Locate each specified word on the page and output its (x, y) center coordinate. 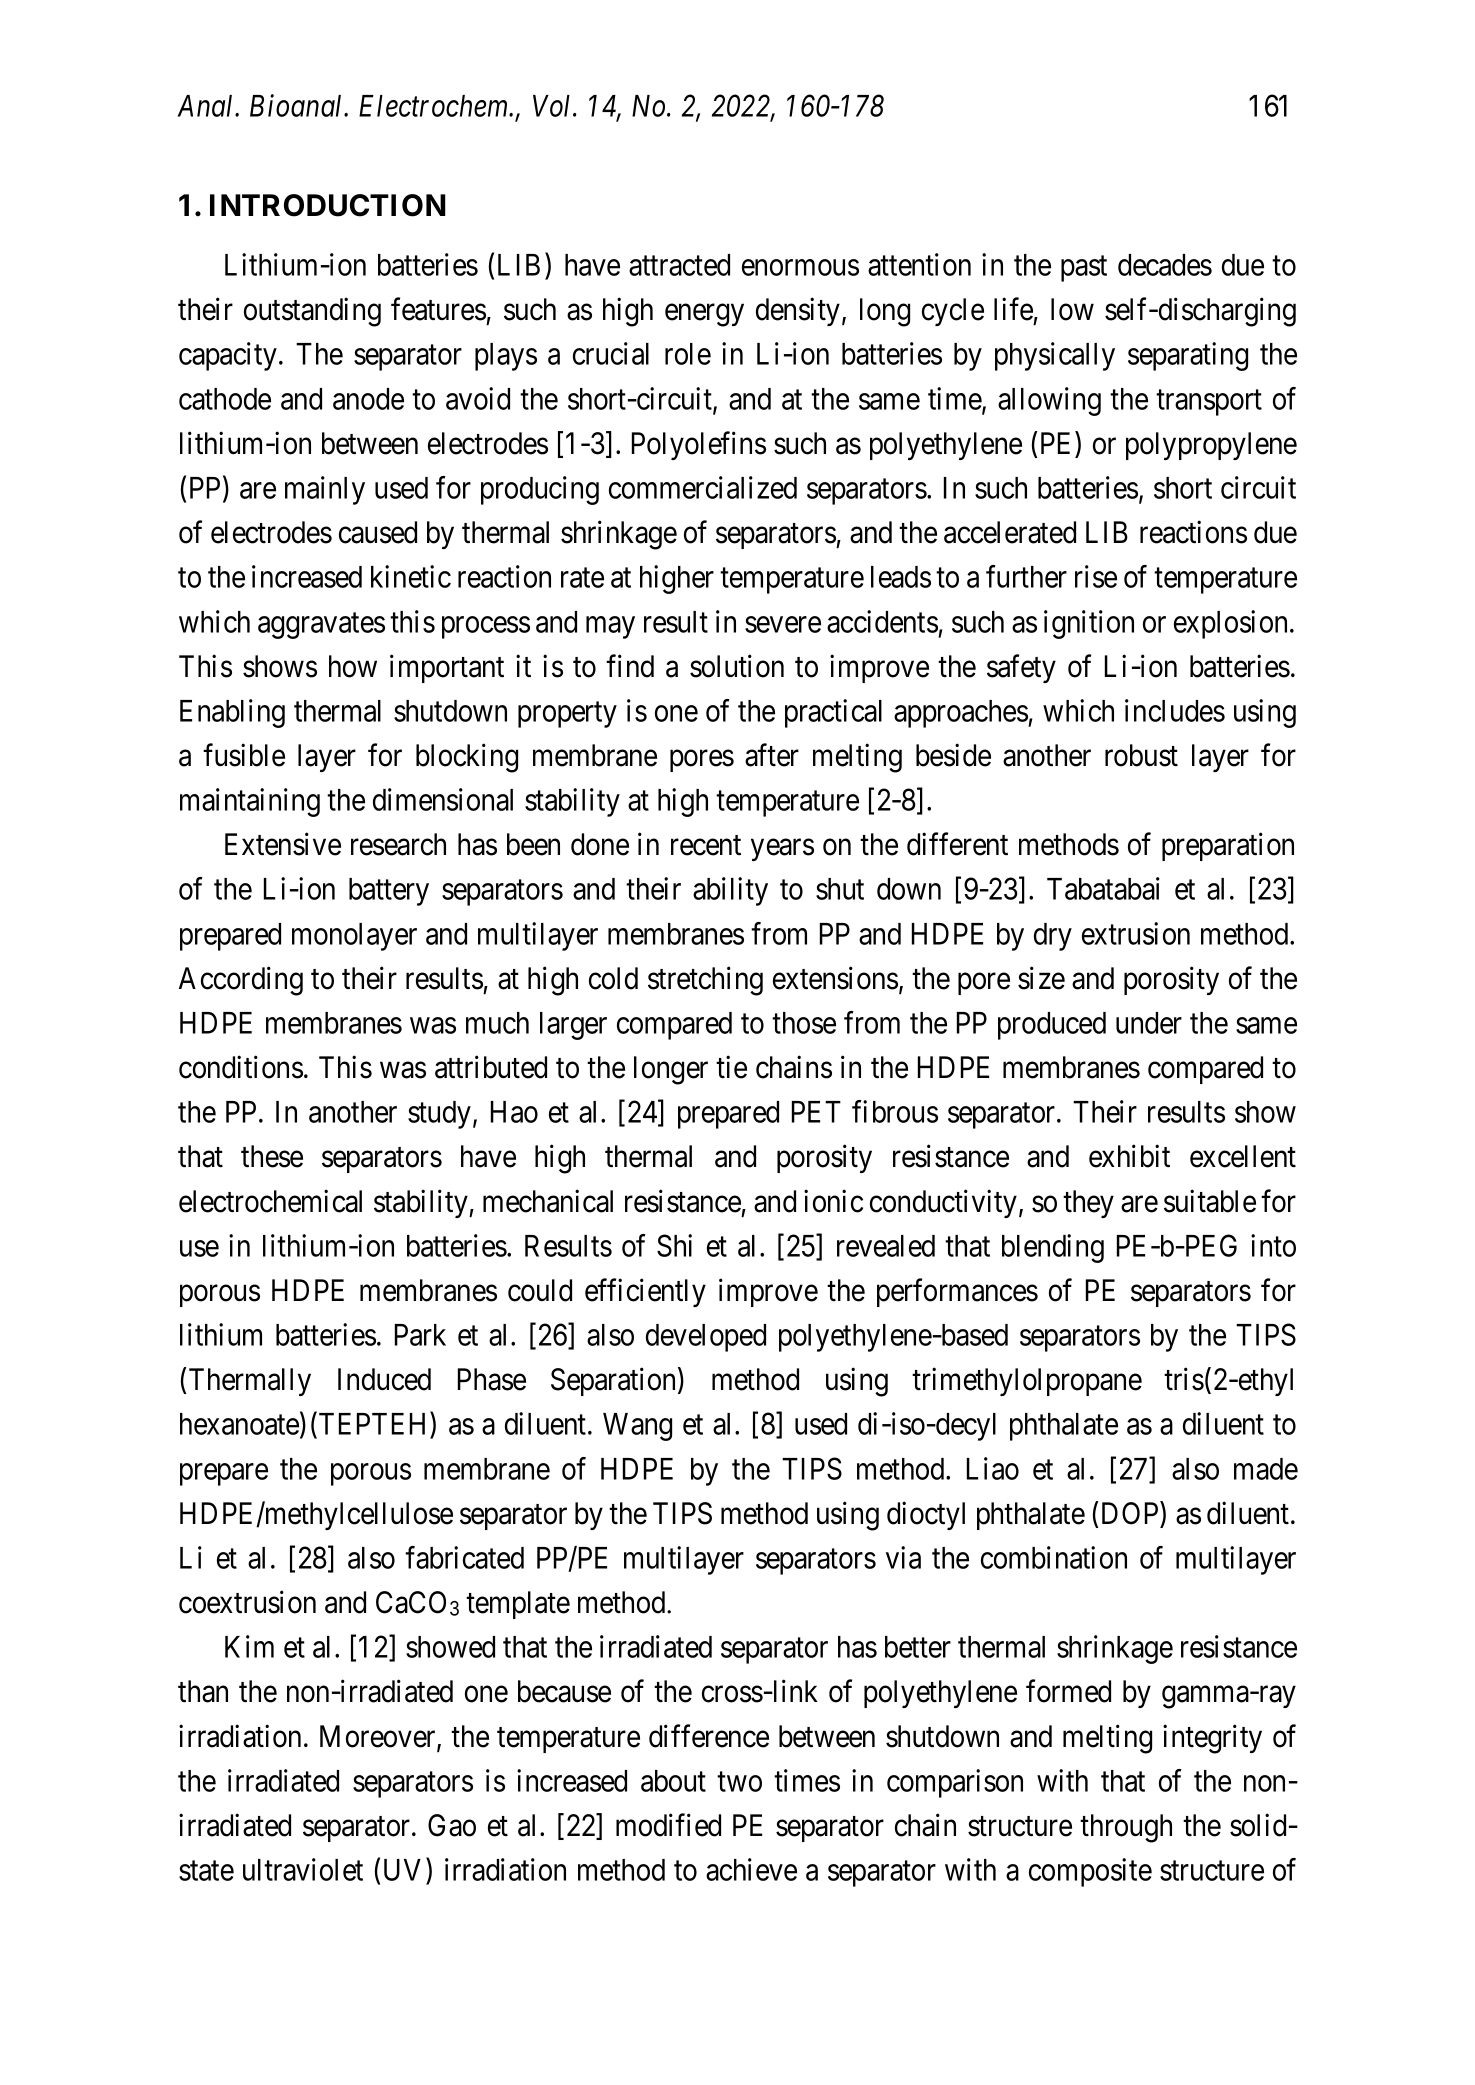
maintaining (250, 802)
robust (1141, 755)
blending (1053, 1248)
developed (706, 1338)
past (1084, 269)
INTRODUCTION (328, 205)
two (739, 1782)
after (772, 755)
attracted (679, 265)
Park (420, 1335)
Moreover (379, 1737)
